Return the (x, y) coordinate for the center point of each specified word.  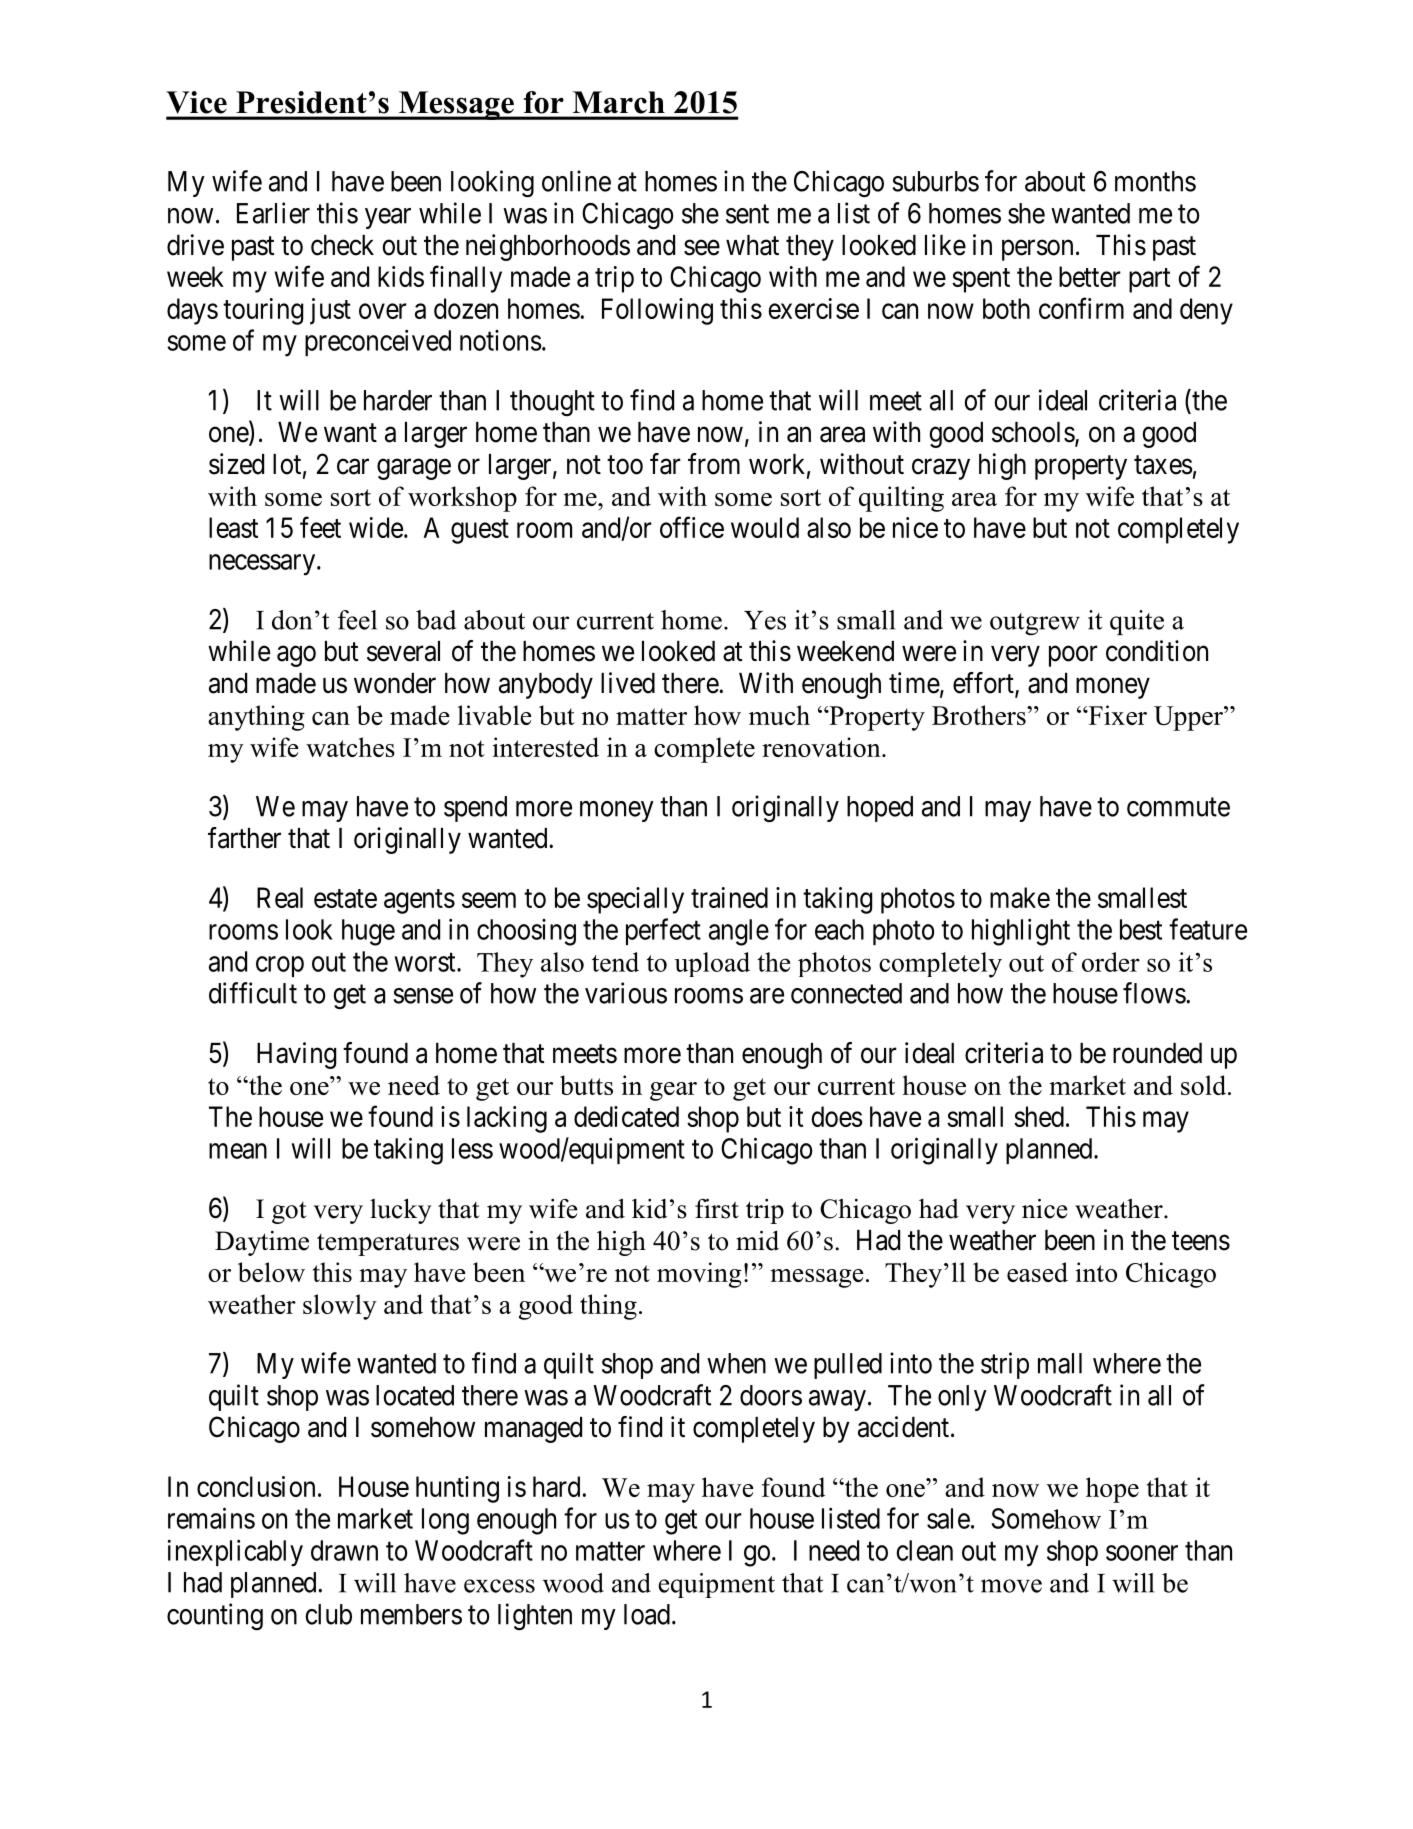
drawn (344, 1550)
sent (747, 214)
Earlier (273, 213)
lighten (535, 1617)
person (1037, 250)
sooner (1142, 1553)
